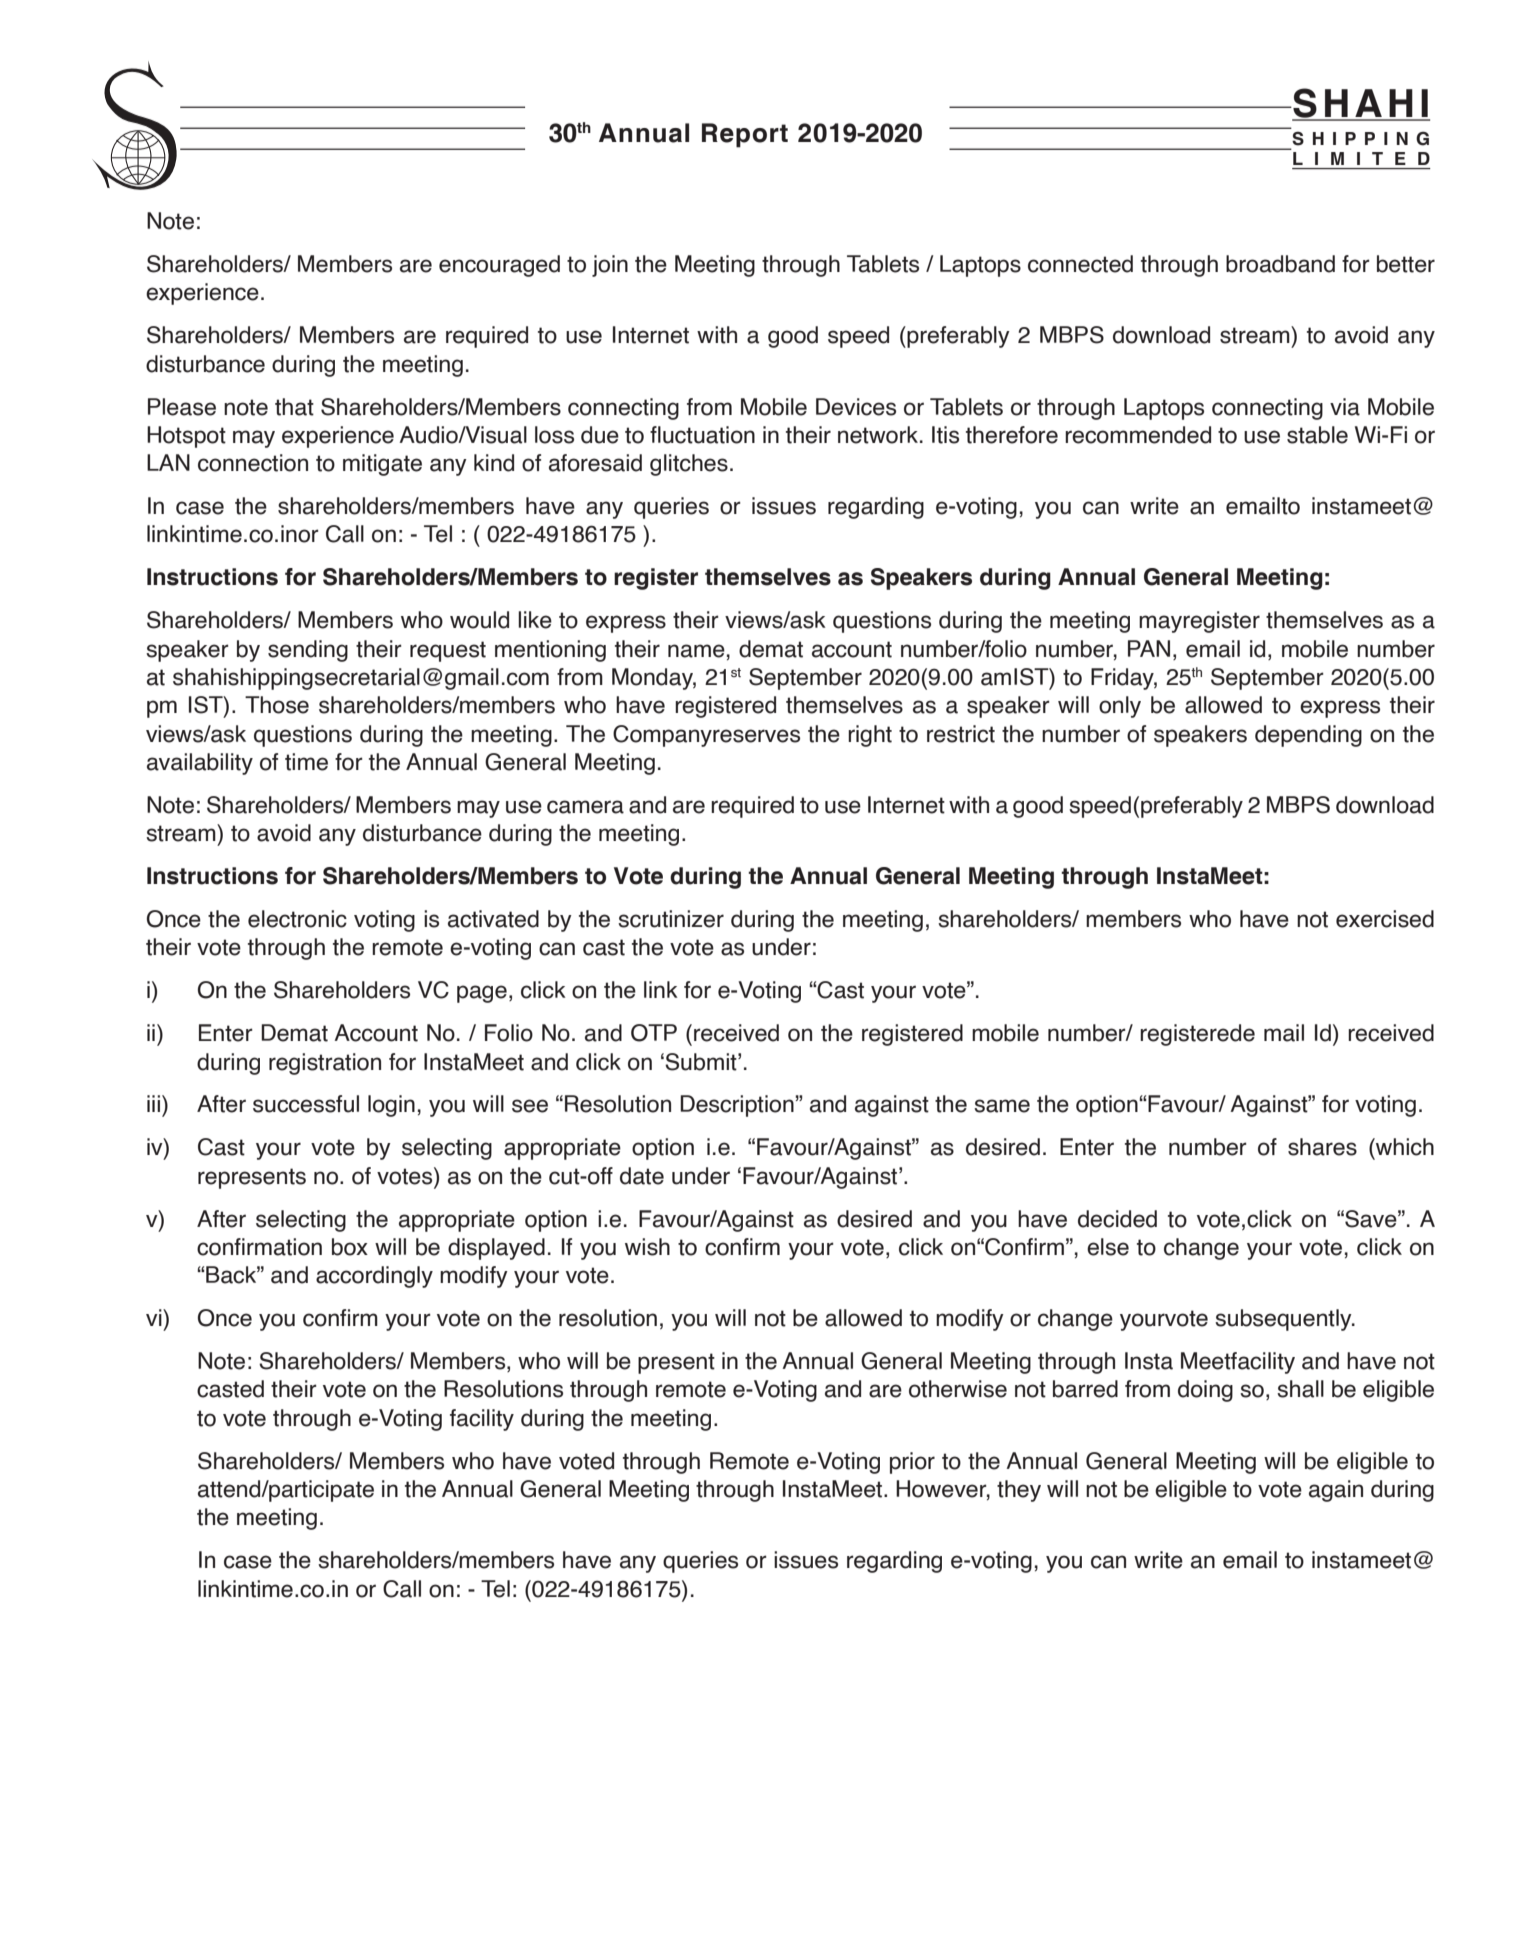  What do you see at coordinates (374, 1277) in the document?
I see `accordingly` at bounding box center [374, 1277].
